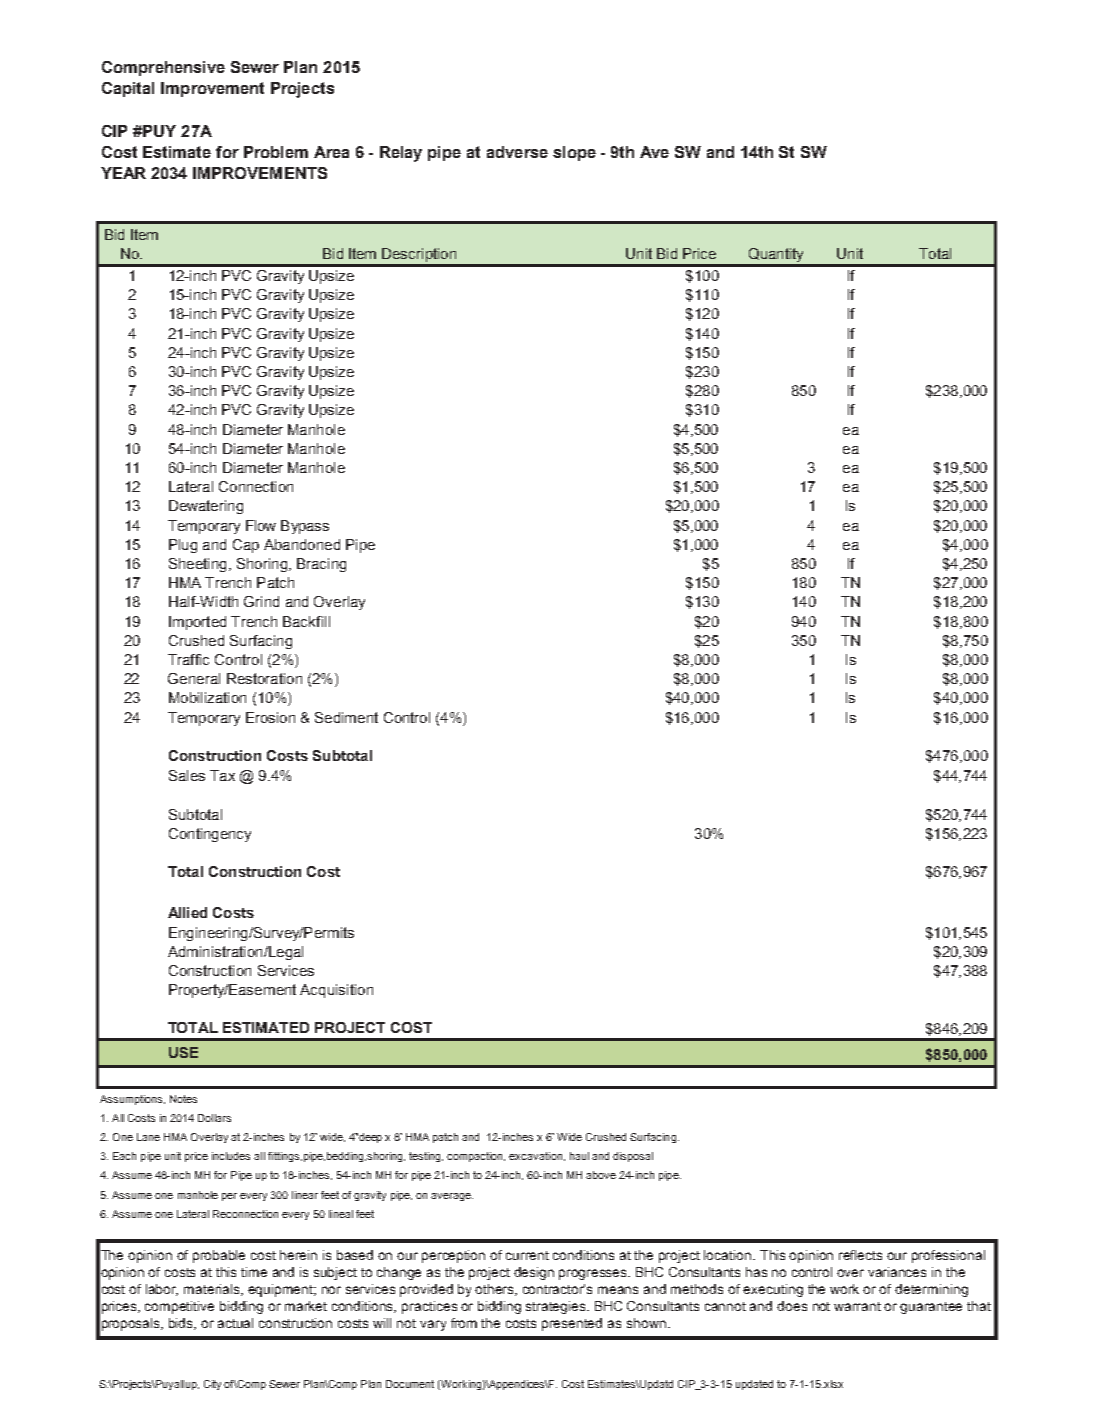 The height and width of the screenshot is (1425, 1101). Describe the element at coordinates (574, 153) in the screenshot. I see `slope` at that location.
